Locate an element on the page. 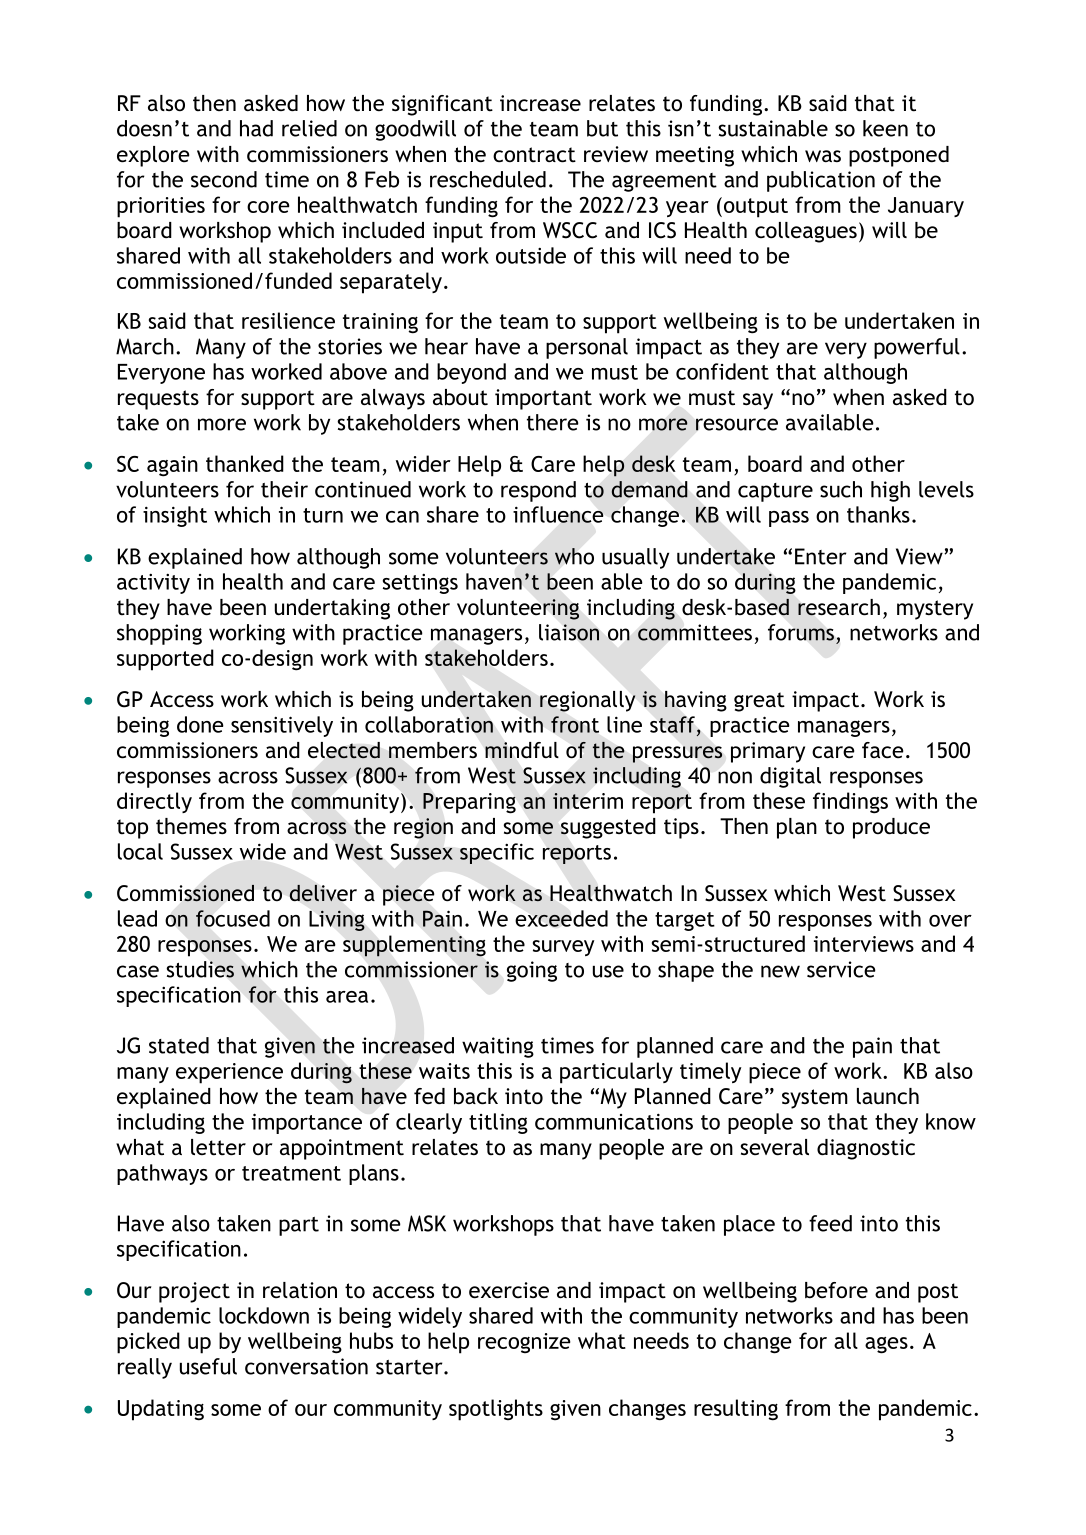  was is located at coordinates (823, 156).
